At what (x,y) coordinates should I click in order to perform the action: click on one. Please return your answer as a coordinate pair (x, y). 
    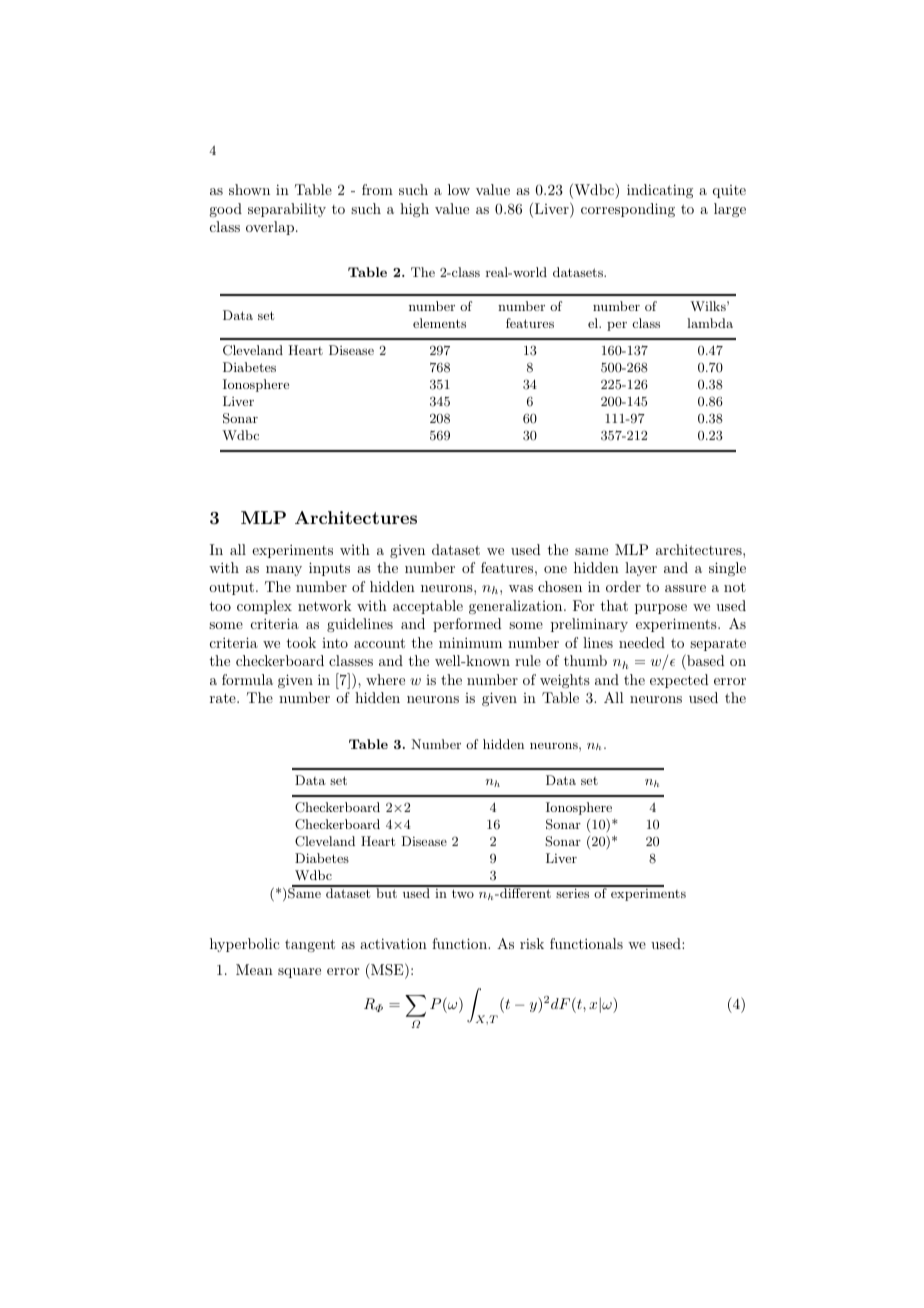
    Looking at the image, I should click on (555, 569).
